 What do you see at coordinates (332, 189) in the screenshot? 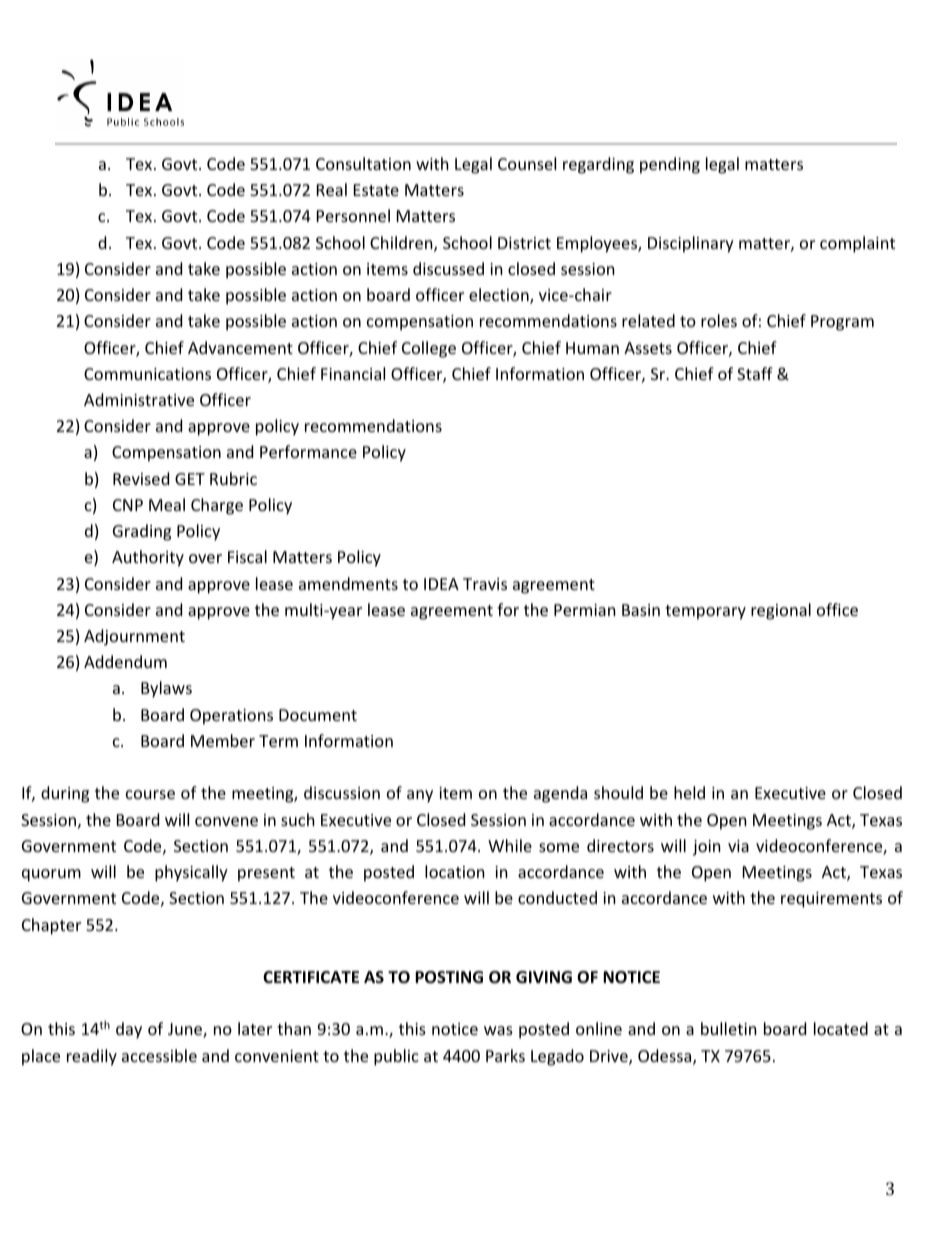
I see `Real` at bounding box center [332, 189].
